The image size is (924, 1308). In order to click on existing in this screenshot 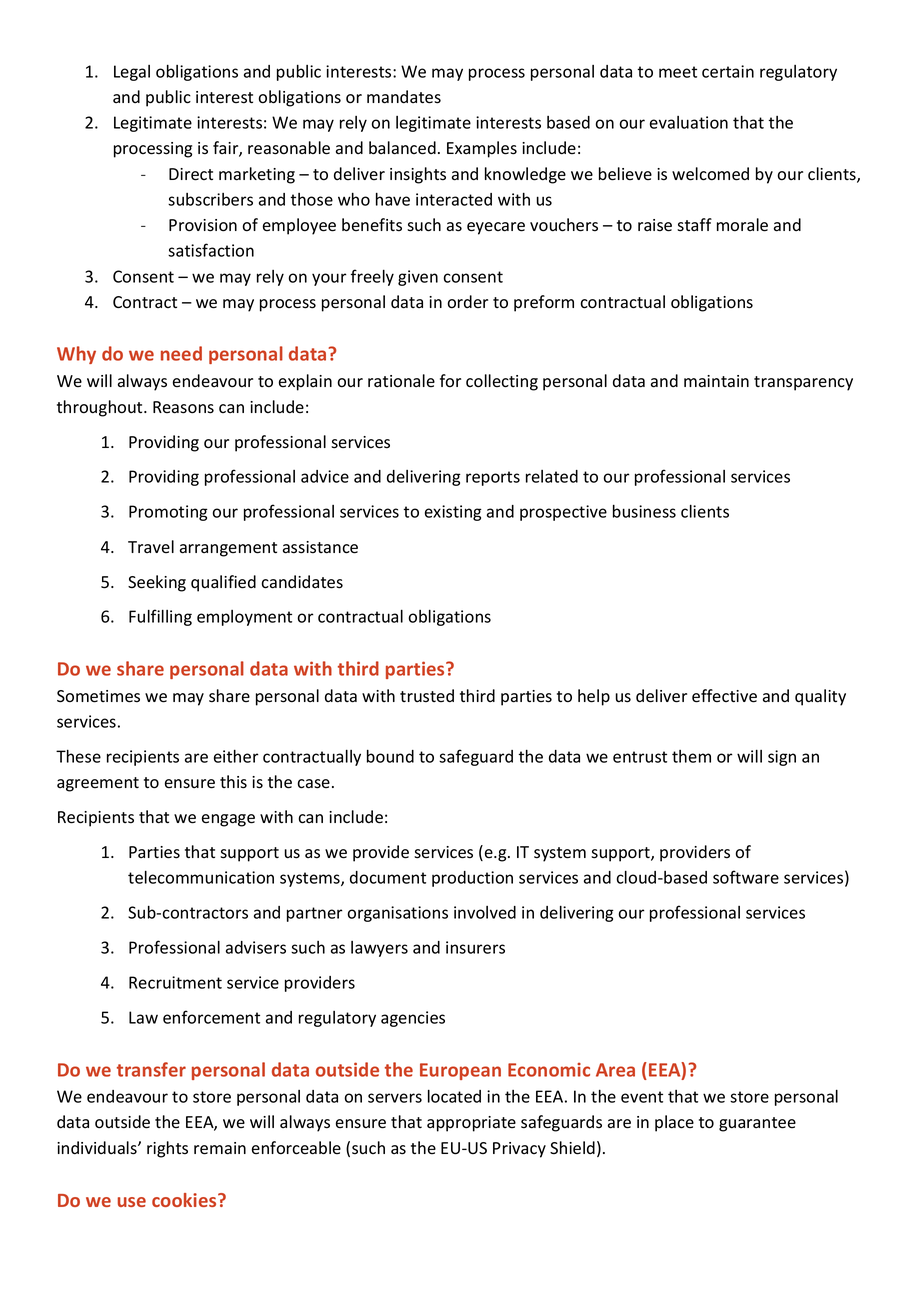, I will do `click(453, 513)`.
